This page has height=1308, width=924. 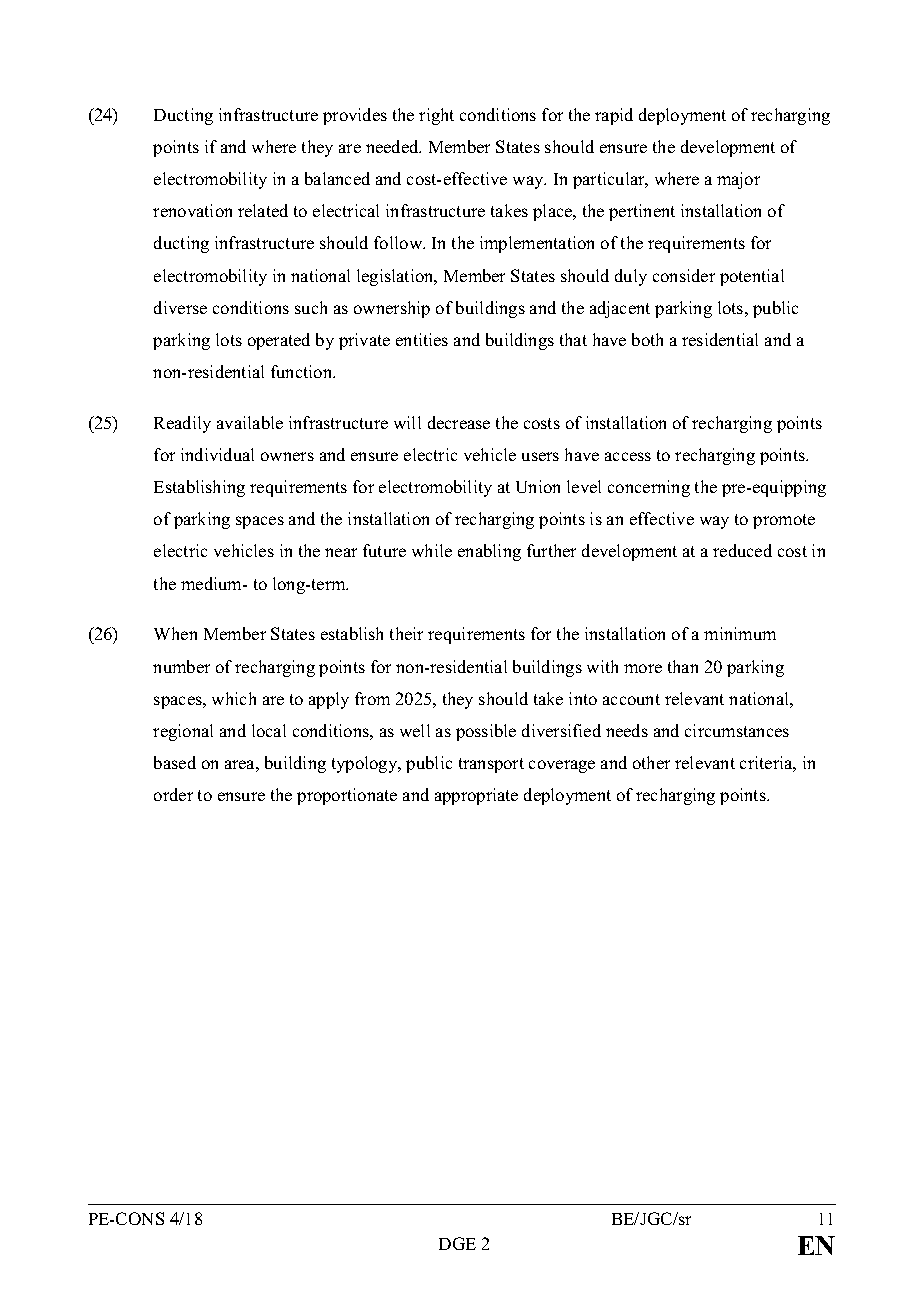 What do you see at coordinates (489, 552) in the page?
I see `enabling` at bounding box center [489, 552].
